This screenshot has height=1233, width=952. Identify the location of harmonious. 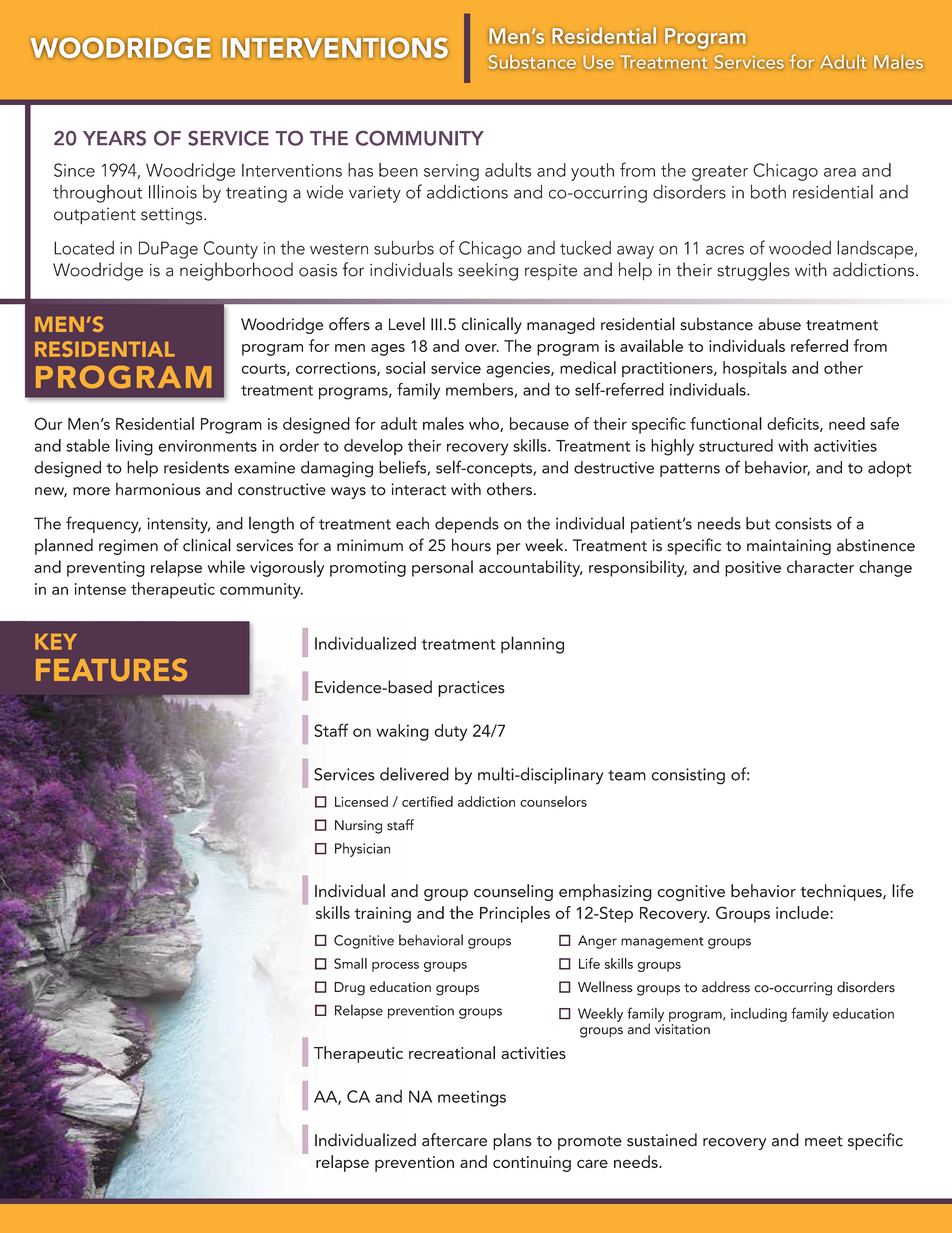
(158, 489).
